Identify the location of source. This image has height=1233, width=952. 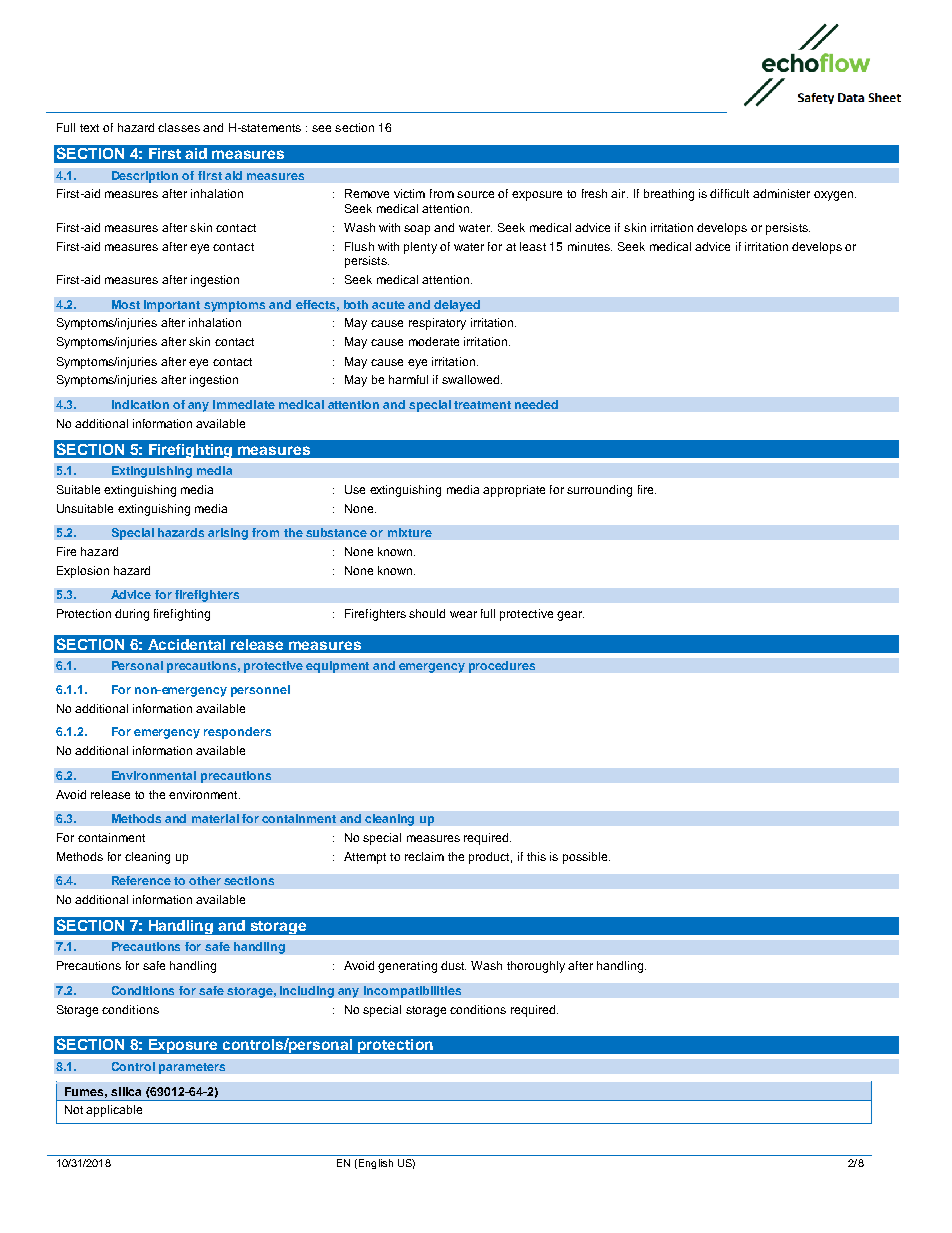
(475, 194).
